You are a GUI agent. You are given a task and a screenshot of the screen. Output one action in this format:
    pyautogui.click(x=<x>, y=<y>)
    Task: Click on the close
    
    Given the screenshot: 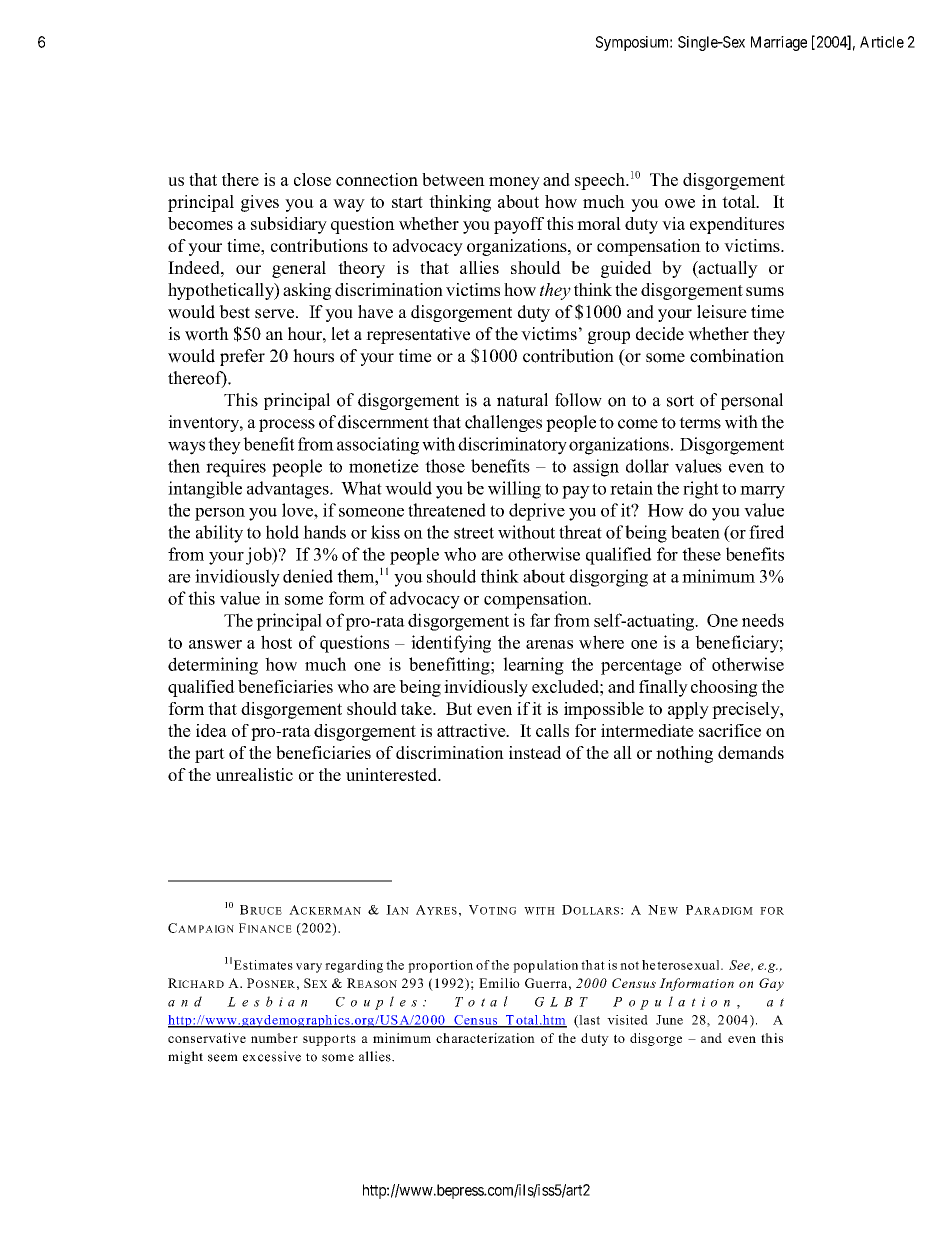 What is the action you would take?
    pyautogui.click(x=312, y=179)
